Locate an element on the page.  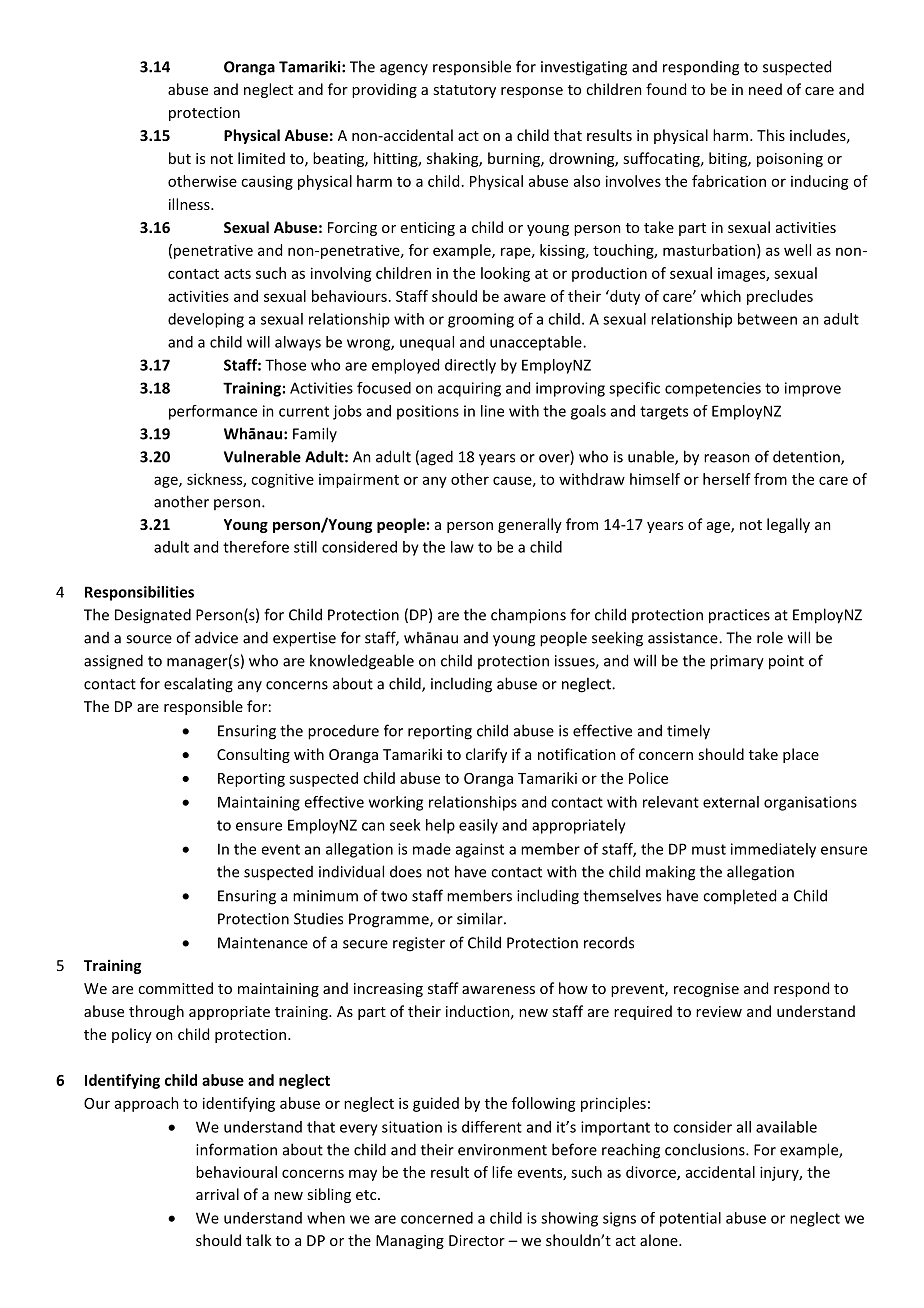
completed is located at coordinates (739, 897).
